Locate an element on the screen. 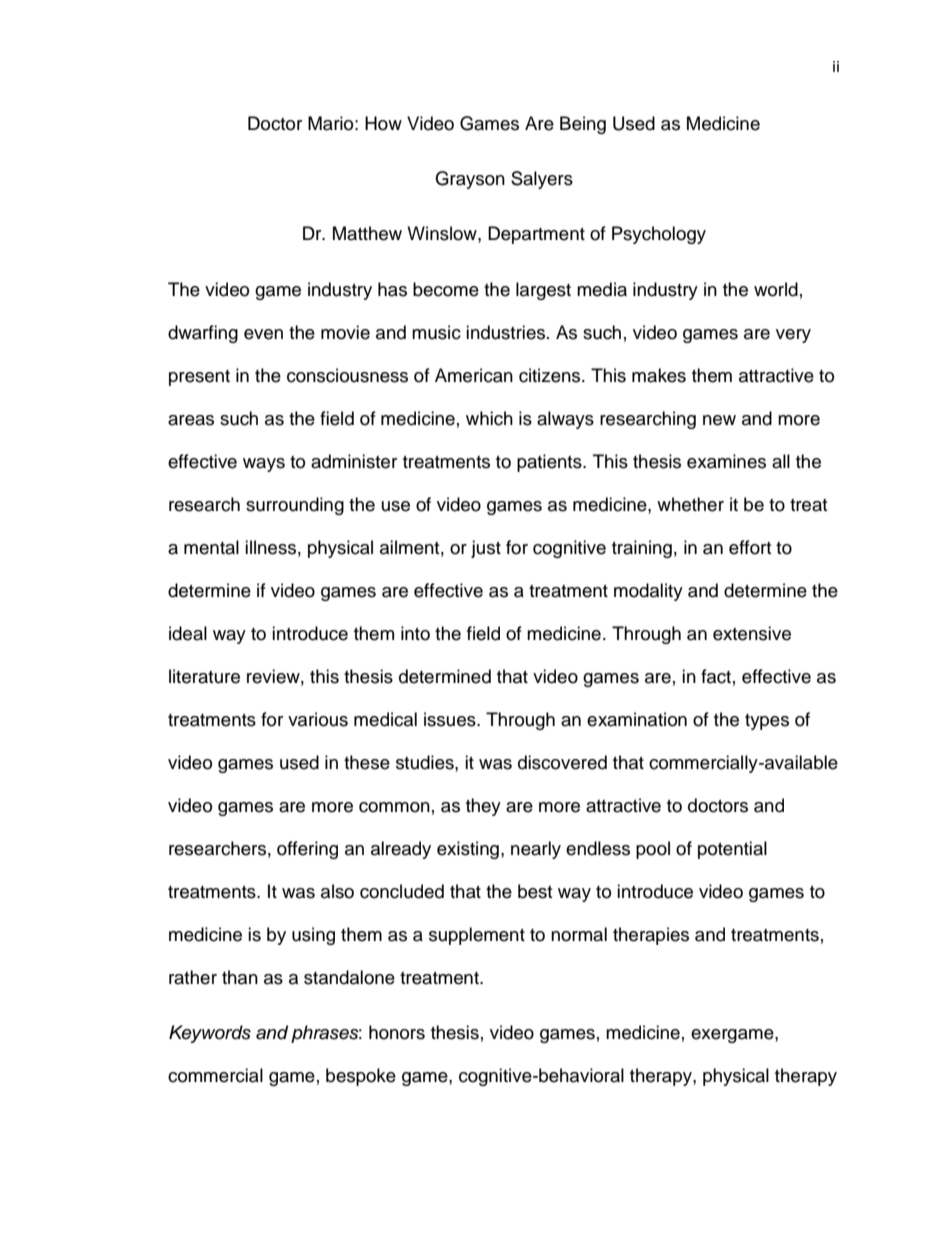 This screenshot has height=1233, width=952. Grayson is located at coordinates (470, 180).
